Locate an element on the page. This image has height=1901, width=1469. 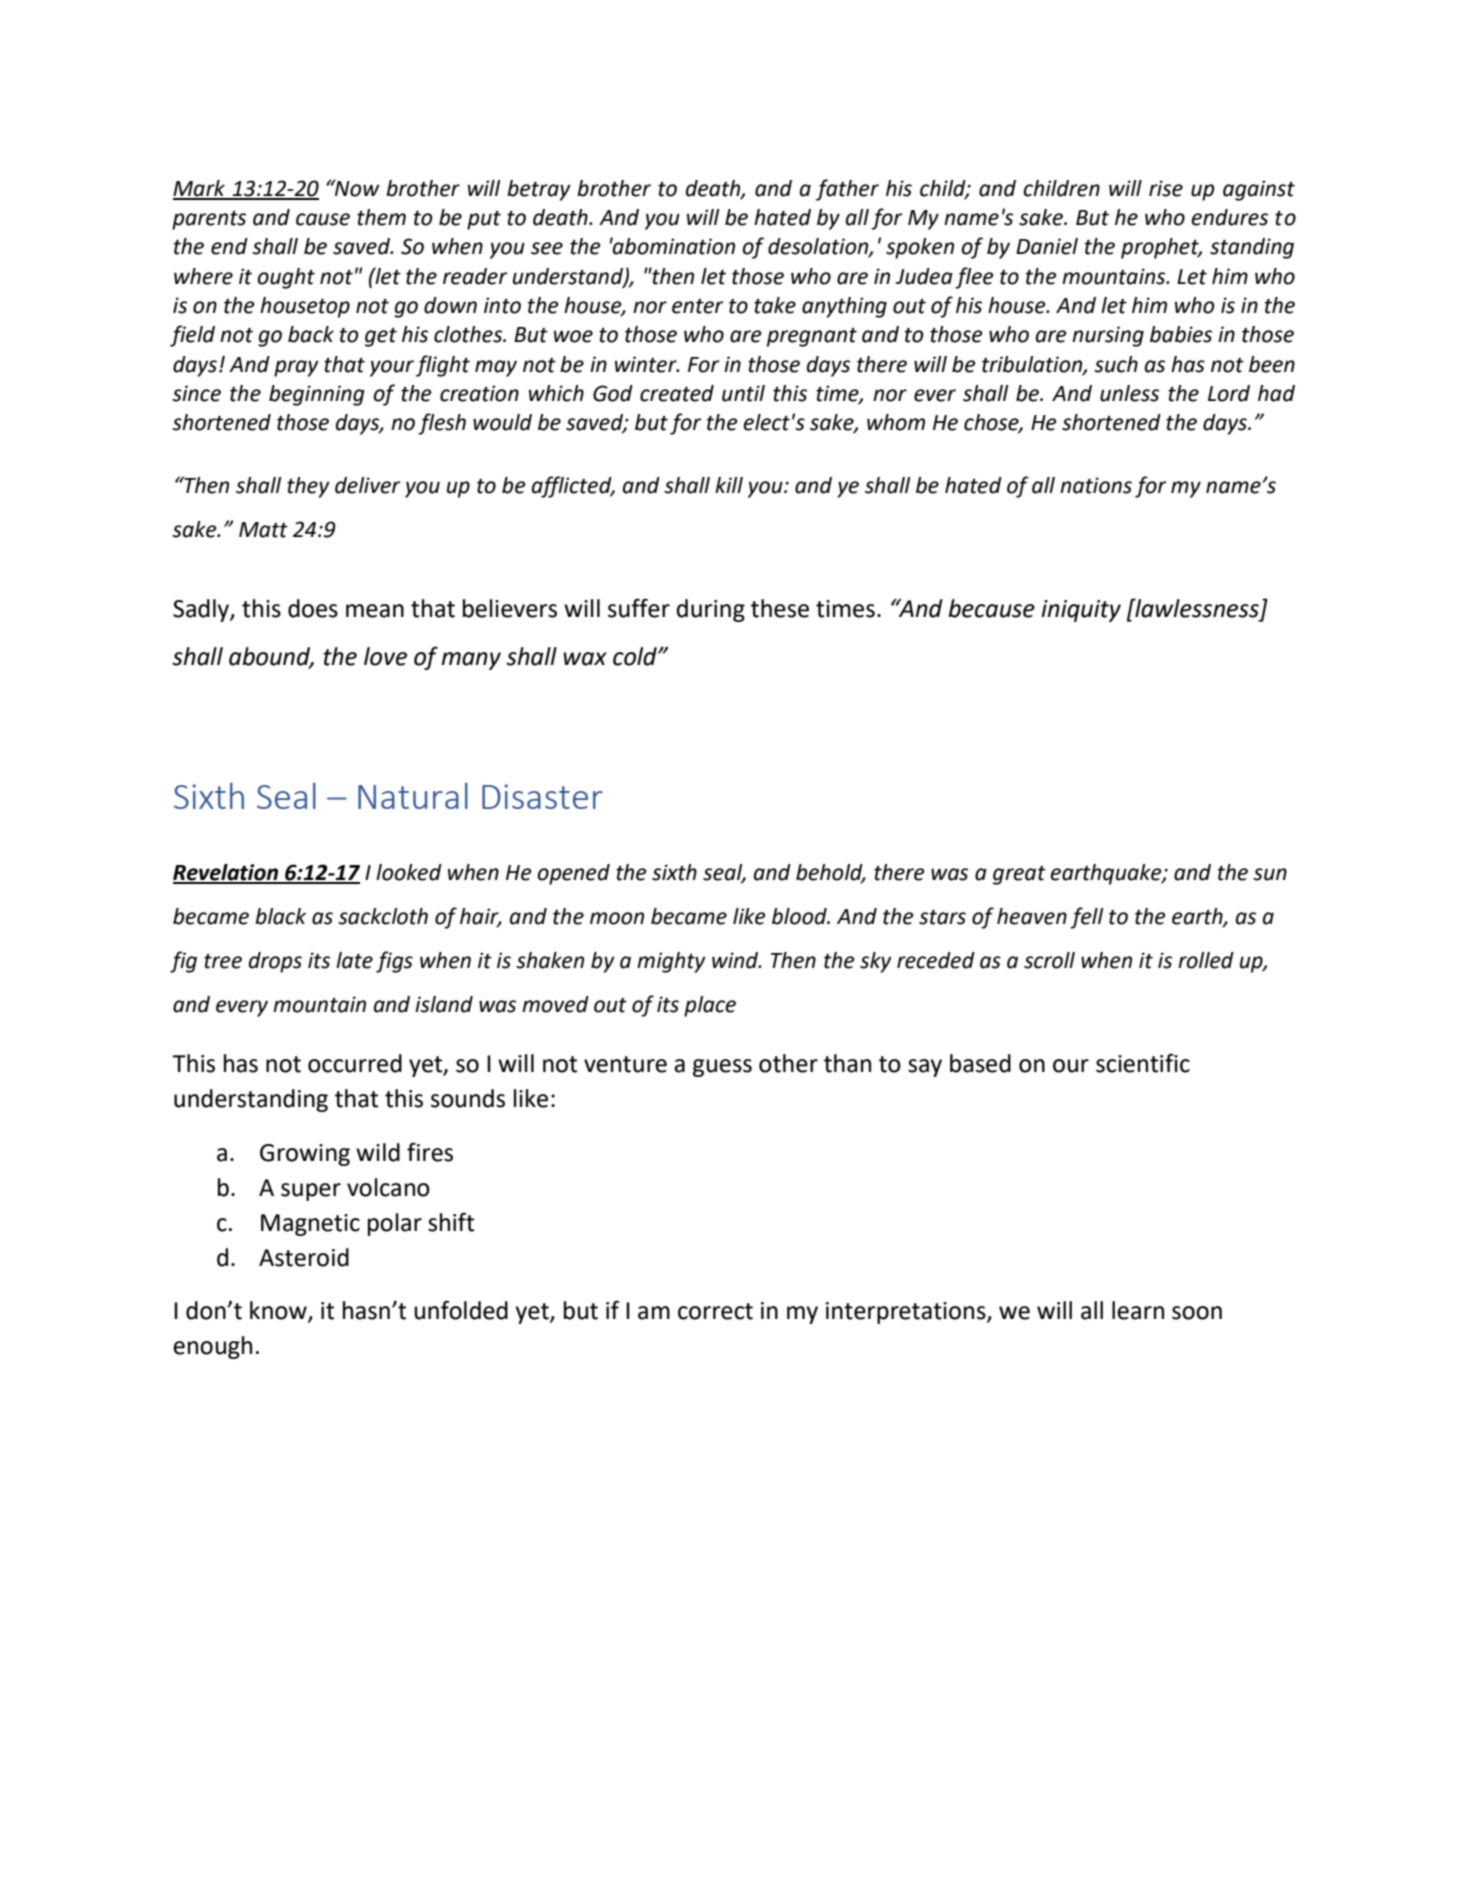
nations is located at coordinates (1096, 485).
